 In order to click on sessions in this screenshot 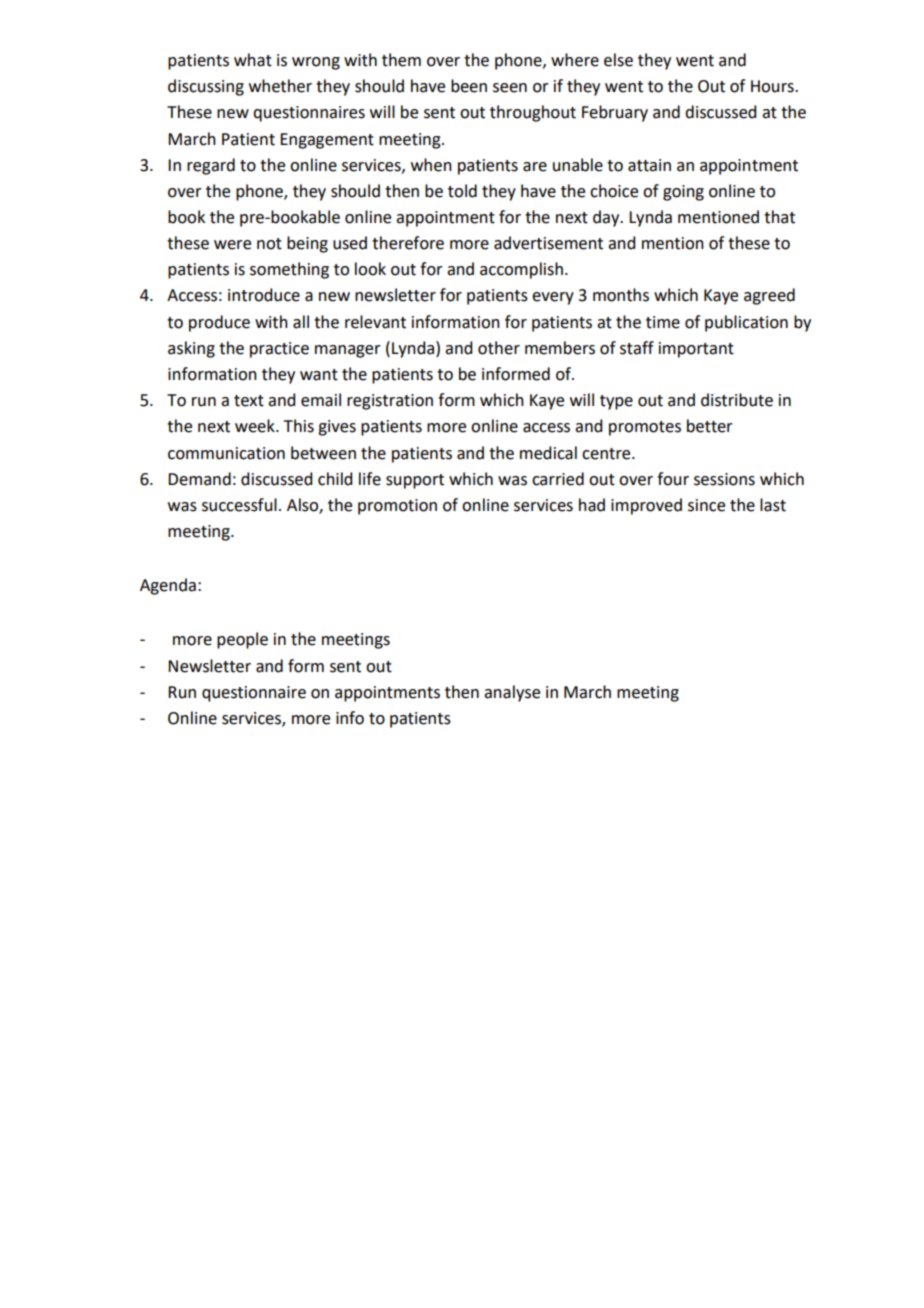, I will do `click(724, 479)`.
